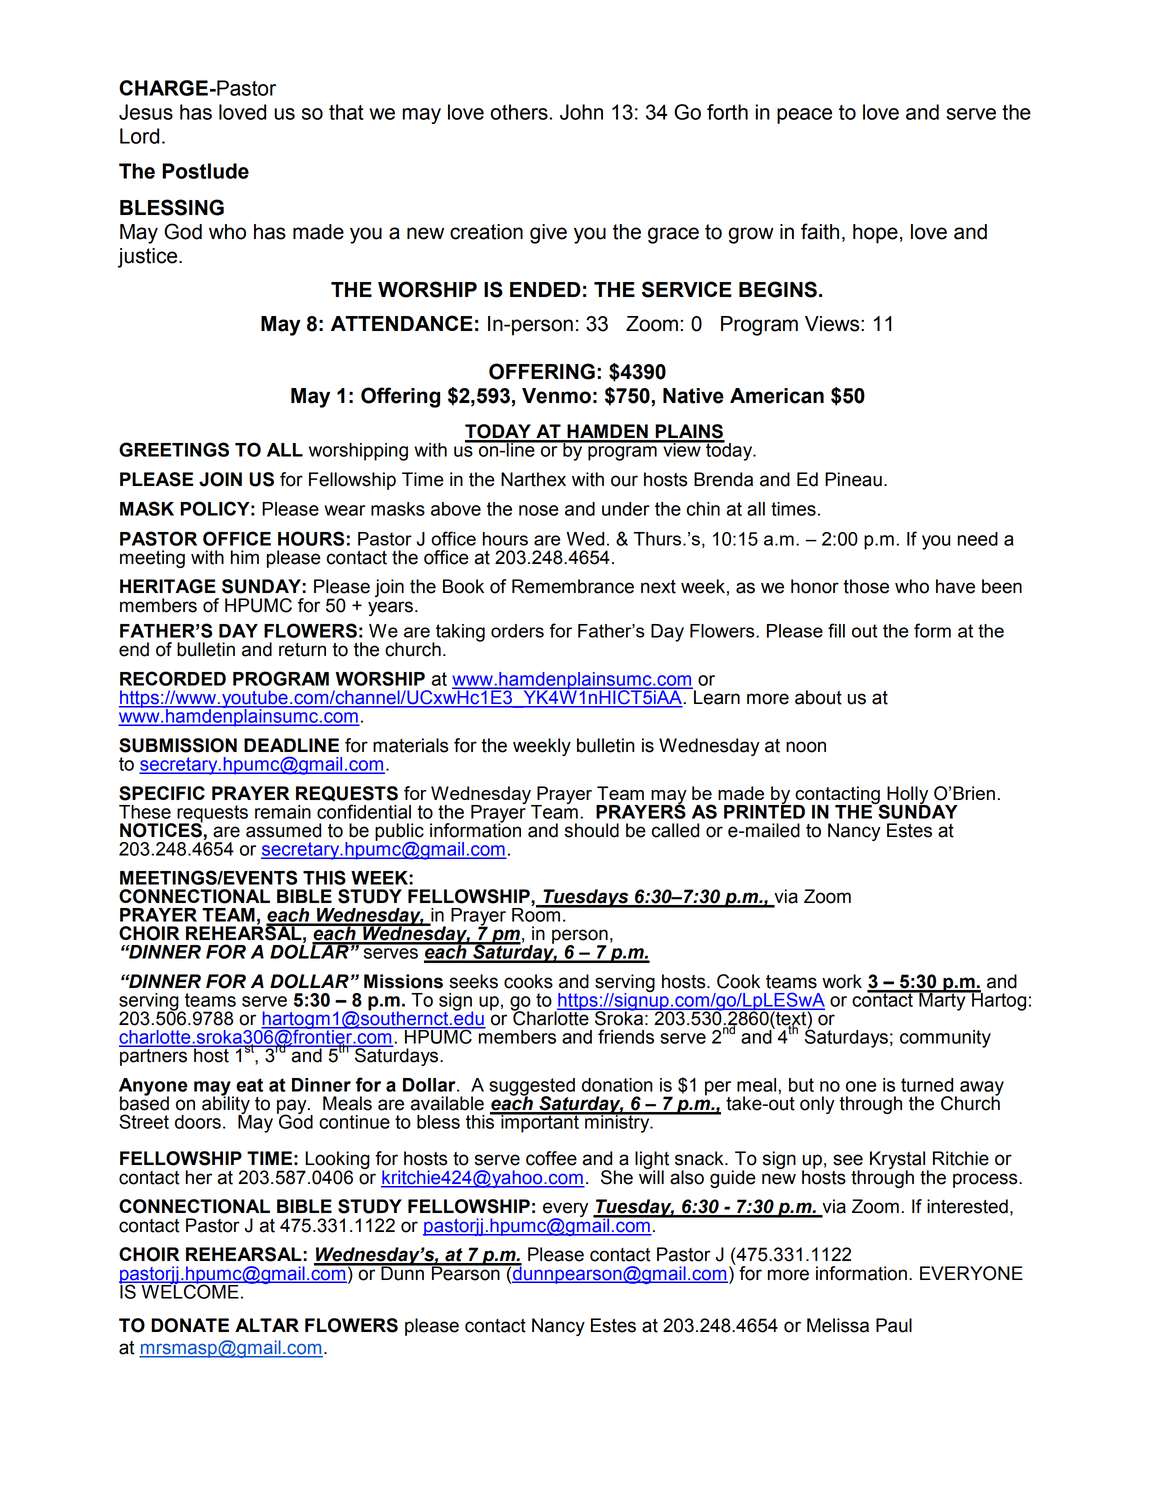 This image has height=1495, width=1155. Describe the element at coordinates (581, 112) in the image. I see `John` at that location.
